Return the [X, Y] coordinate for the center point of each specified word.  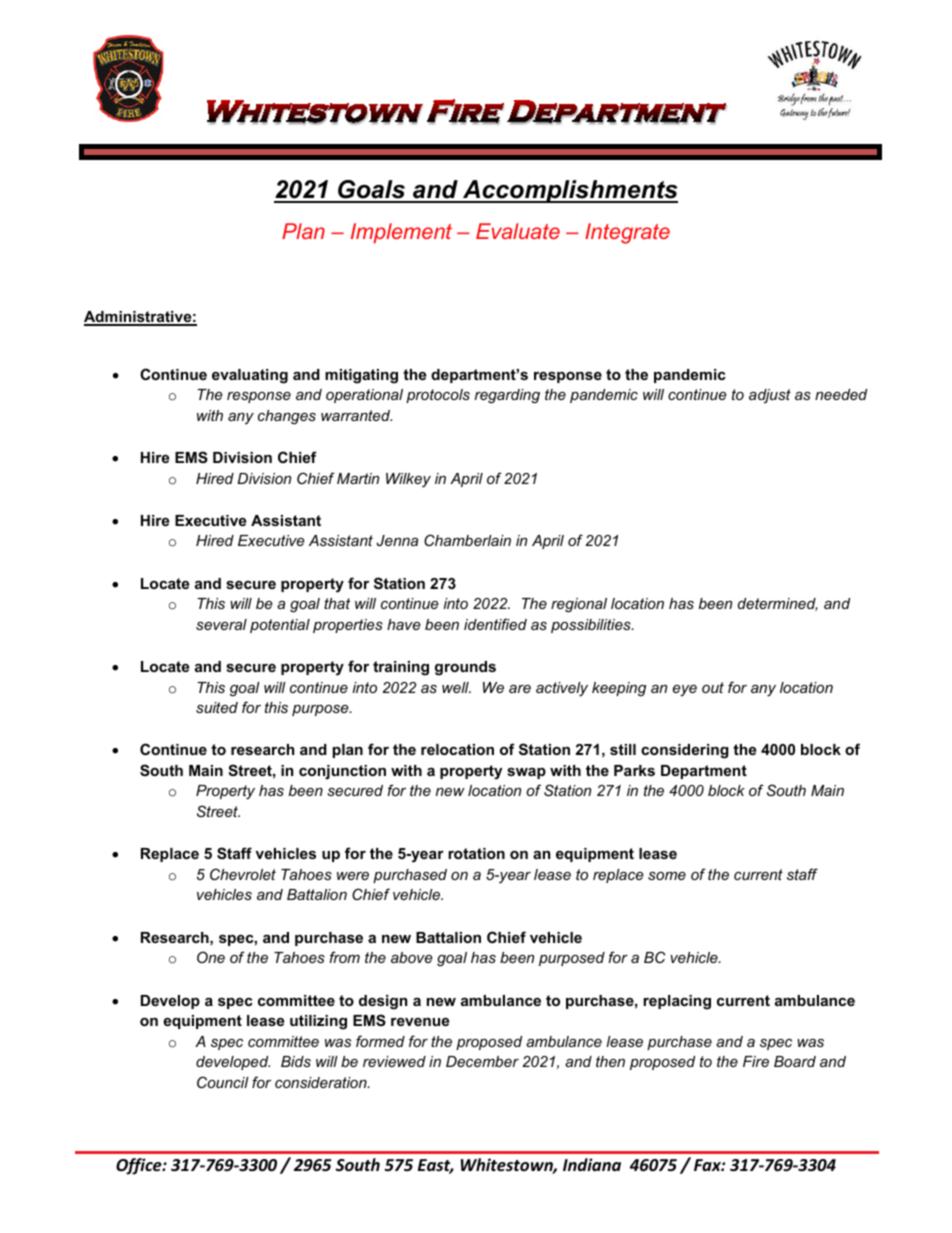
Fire [756, 1061]
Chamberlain [467, 540]
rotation [476, 853]
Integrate [627, 233]
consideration [322, 1082]
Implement [401, 233]
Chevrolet [243, 874]
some [667, 876]
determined [778, 604]
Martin [358, 478]
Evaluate [518, 231]
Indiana [592, 1164]
